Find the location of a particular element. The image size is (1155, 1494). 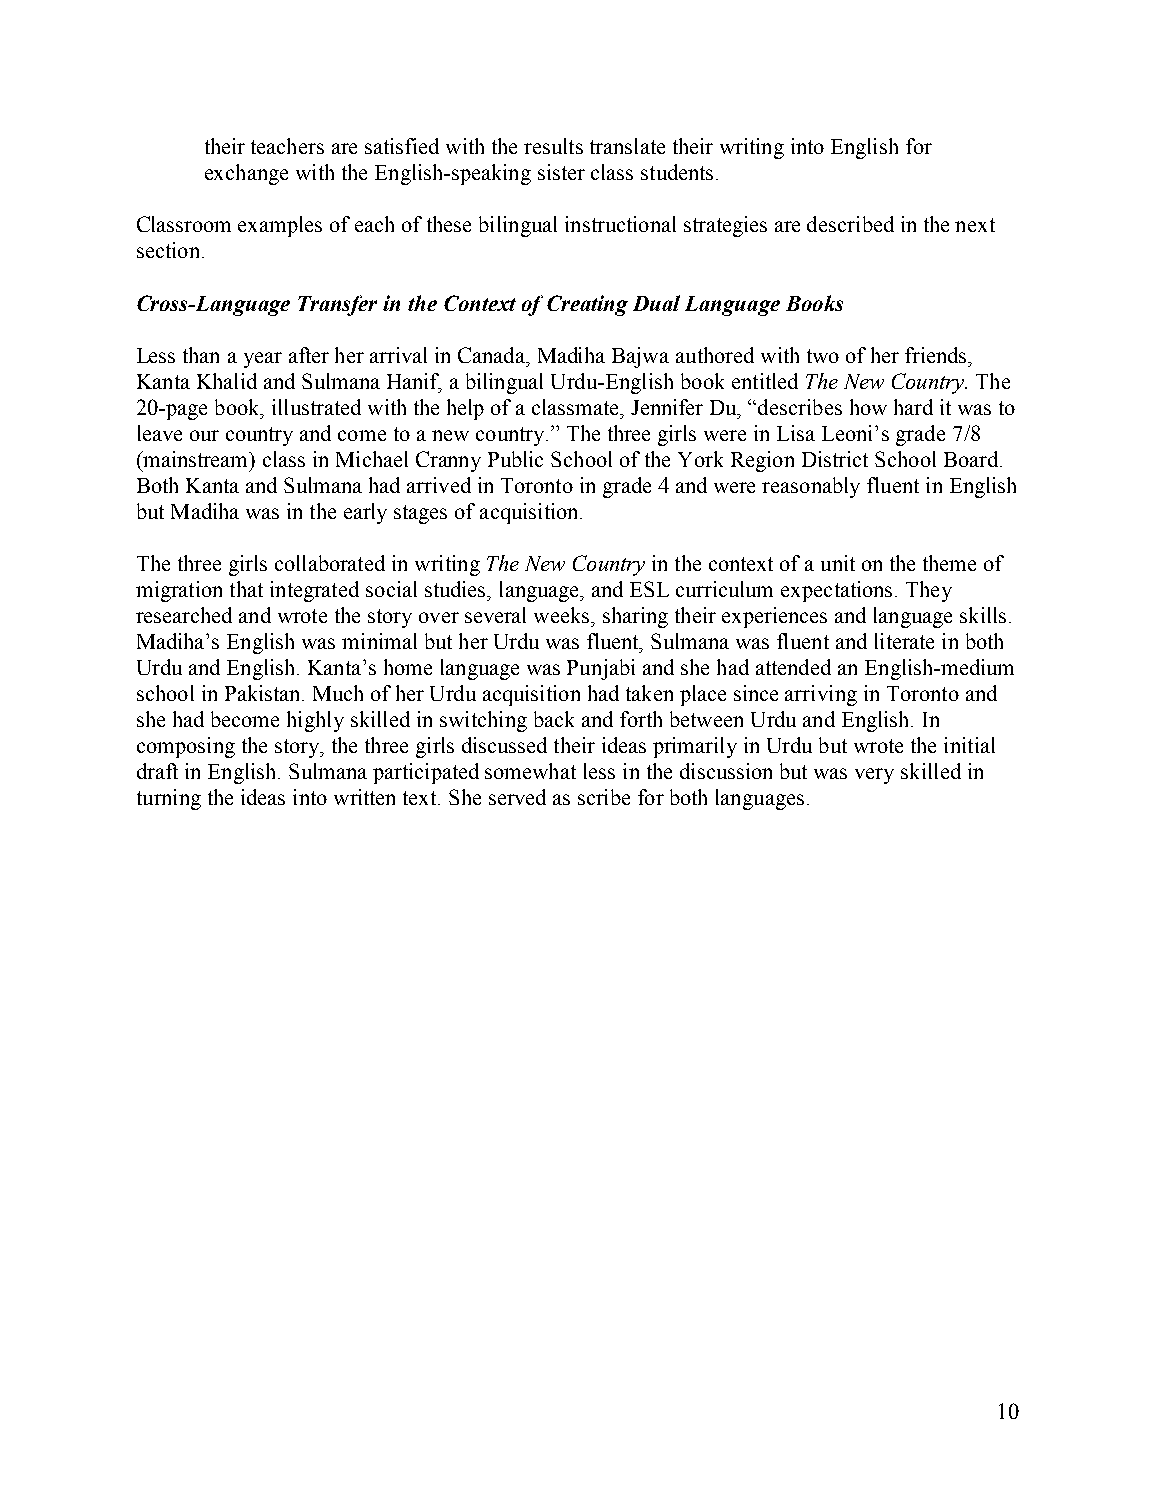

very is located at coordinates (874, 776).
